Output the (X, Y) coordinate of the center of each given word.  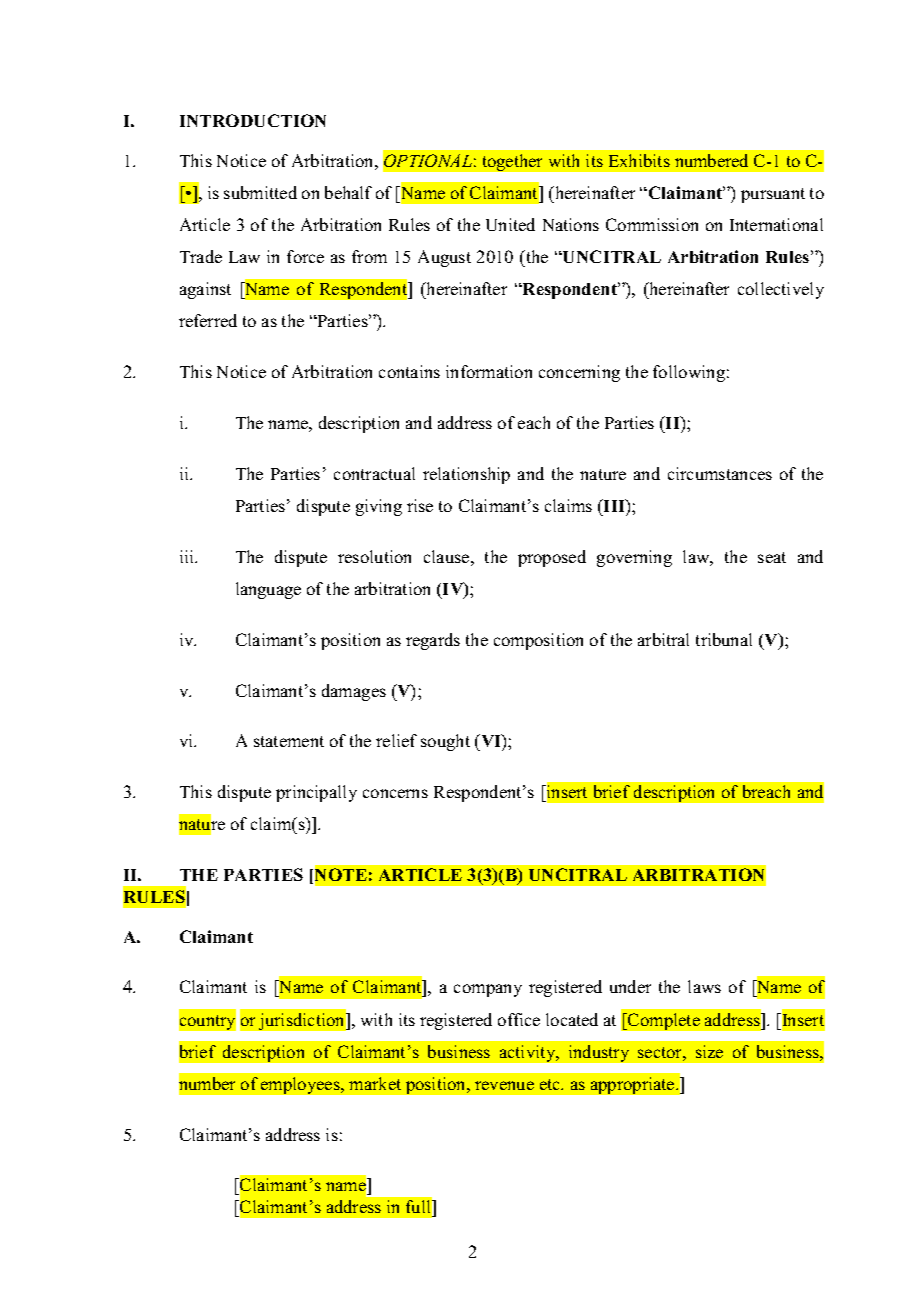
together (512, 162)
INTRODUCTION (253, 120)
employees (301, 1085)
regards (433, 641)
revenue (504, 1085)
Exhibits (639, 160)
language (268, 590)
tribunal (724, 639)
